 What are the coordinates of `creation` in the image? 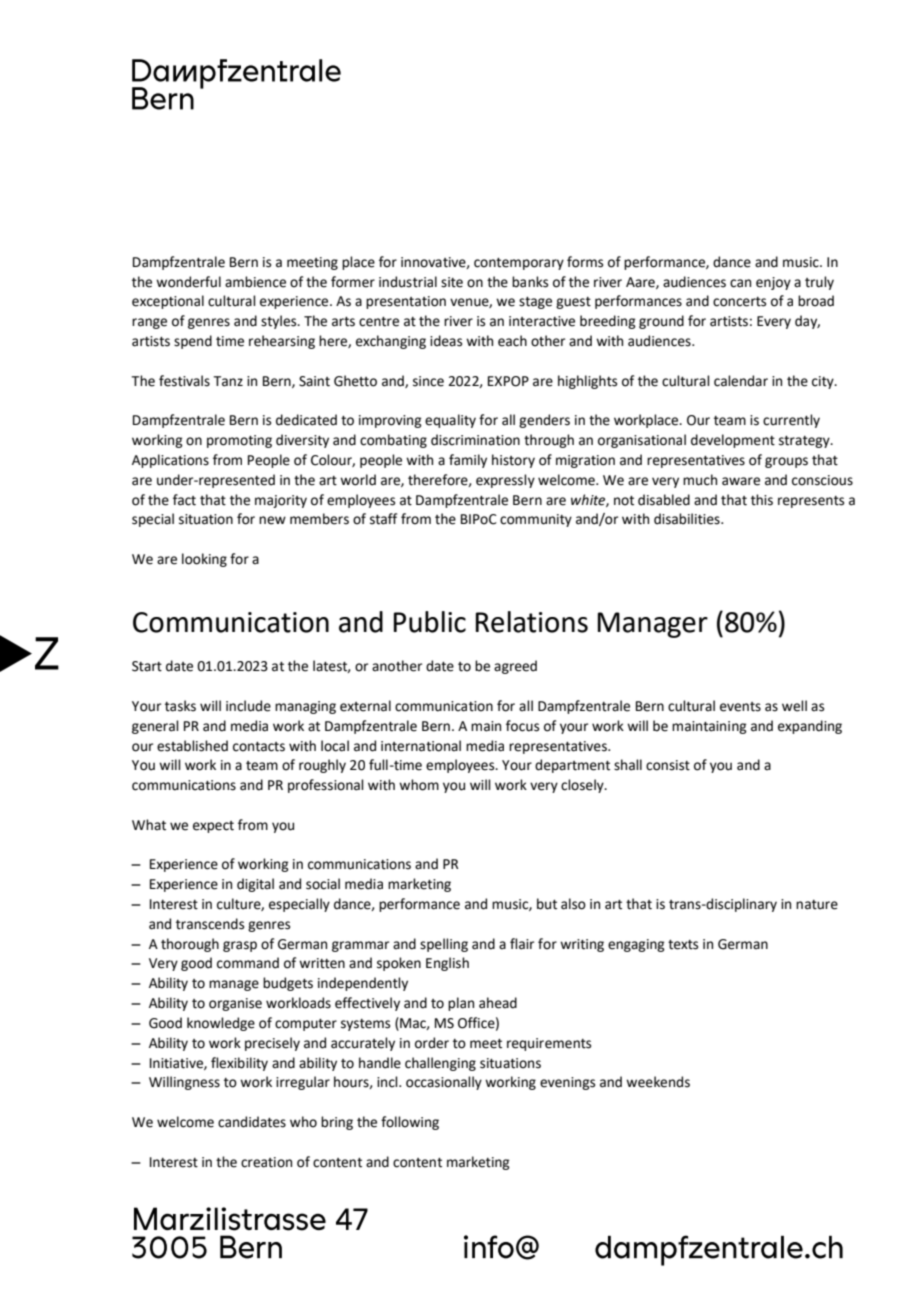 It's located at (266, 1162).
